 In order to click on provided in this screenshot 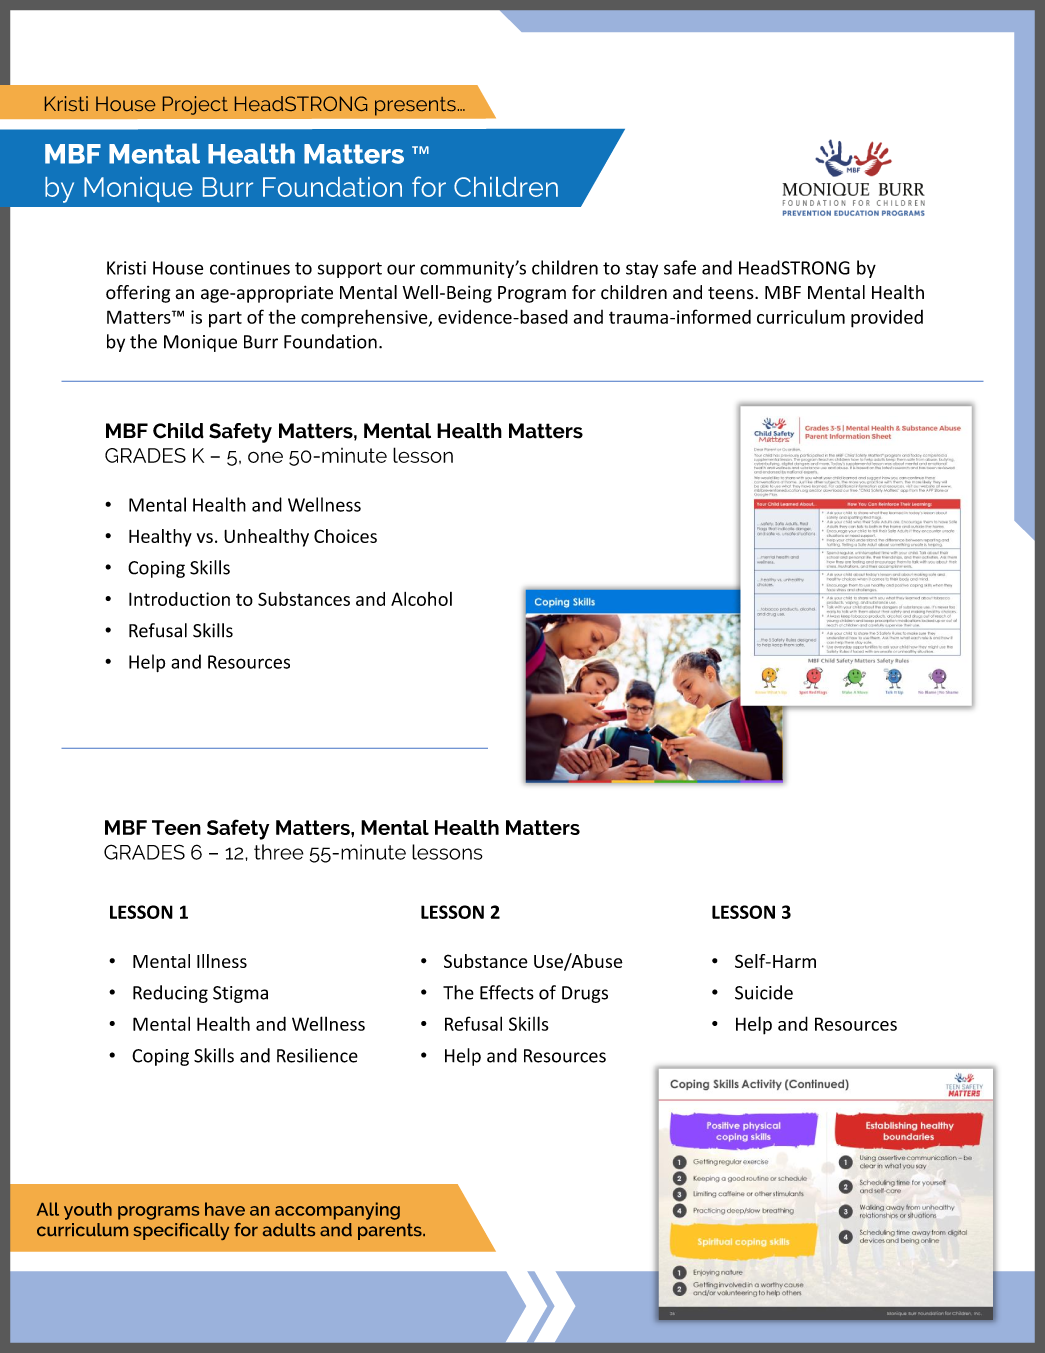, I will do `click(887, 319)`.
